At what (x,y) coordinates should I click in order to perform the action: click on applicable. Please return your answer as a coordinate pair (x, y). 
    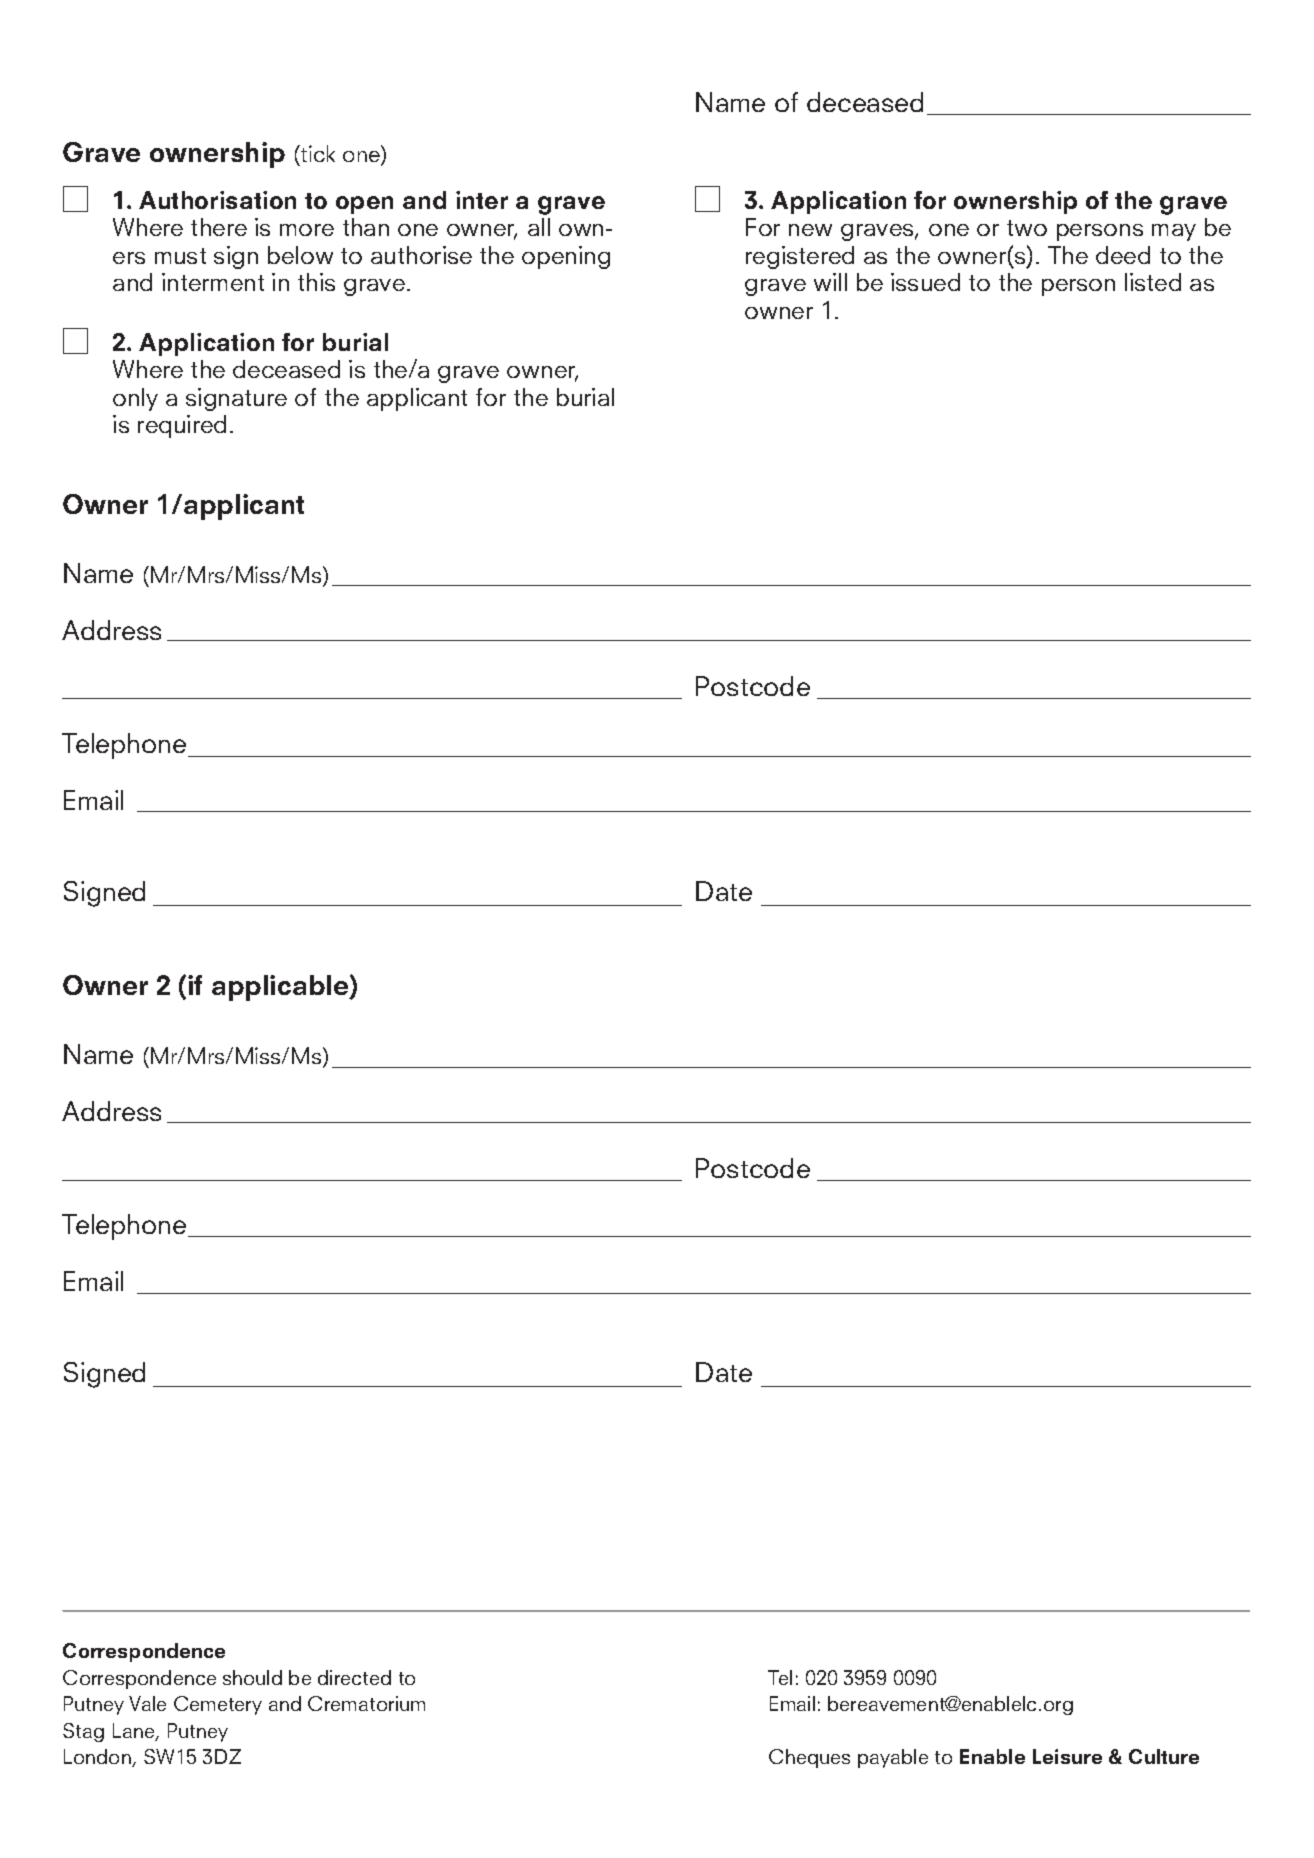
    Looking at the image, I should click on (281, 988).
